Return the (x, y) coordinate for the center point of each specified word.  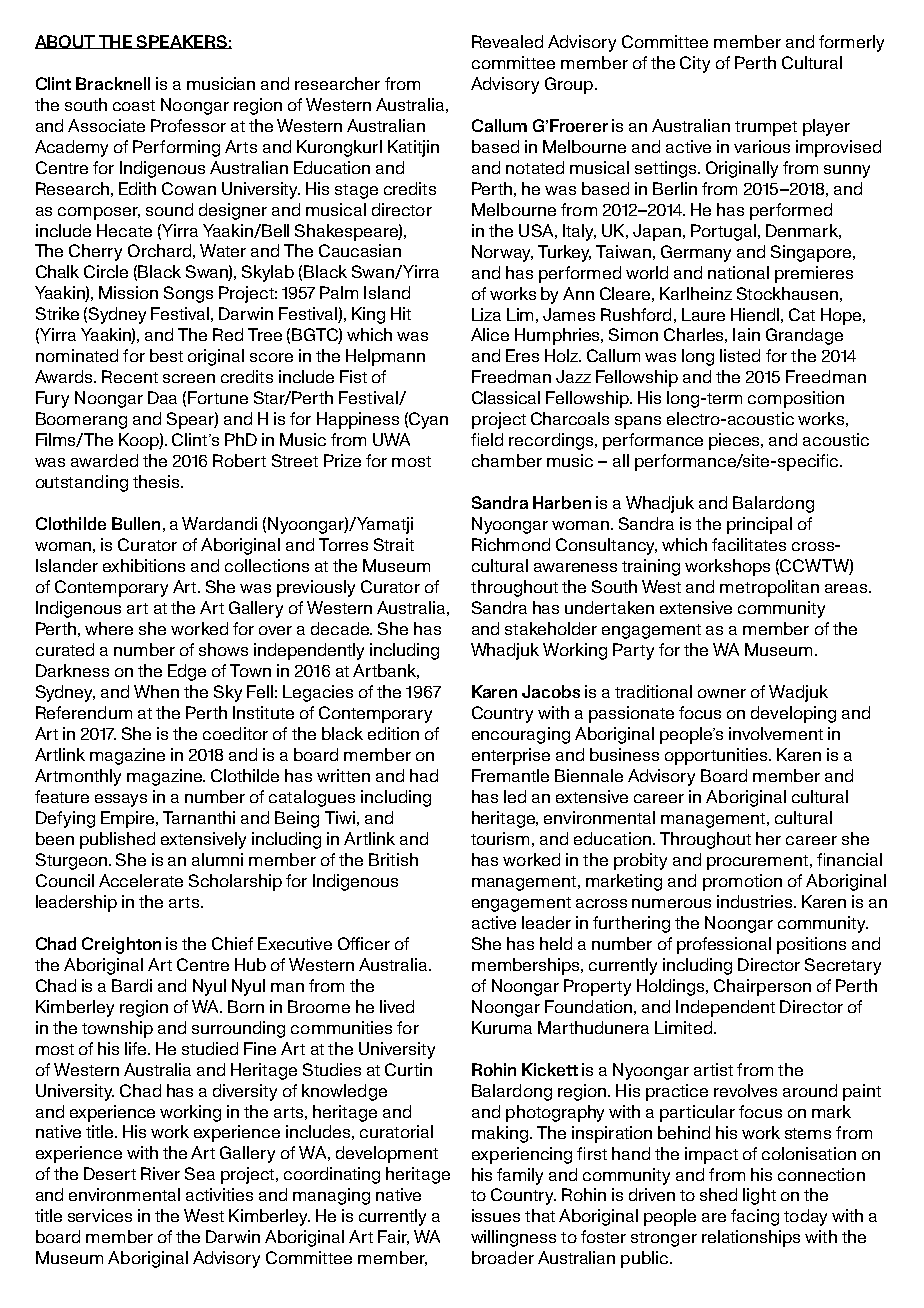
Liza (486, 314)
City (695, 64)
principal (759, 525)
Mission (128, 292)
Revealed (507, 41)
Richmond (511, 544)
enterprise (511, 756)
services (100, 1215)
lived (397, 1006)
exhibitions (144, 565)
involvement (776, 733)
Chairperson (762, 987)
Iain (746, 334)
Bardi (132, 985)
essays (121, 800)
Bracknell (113, 83)
